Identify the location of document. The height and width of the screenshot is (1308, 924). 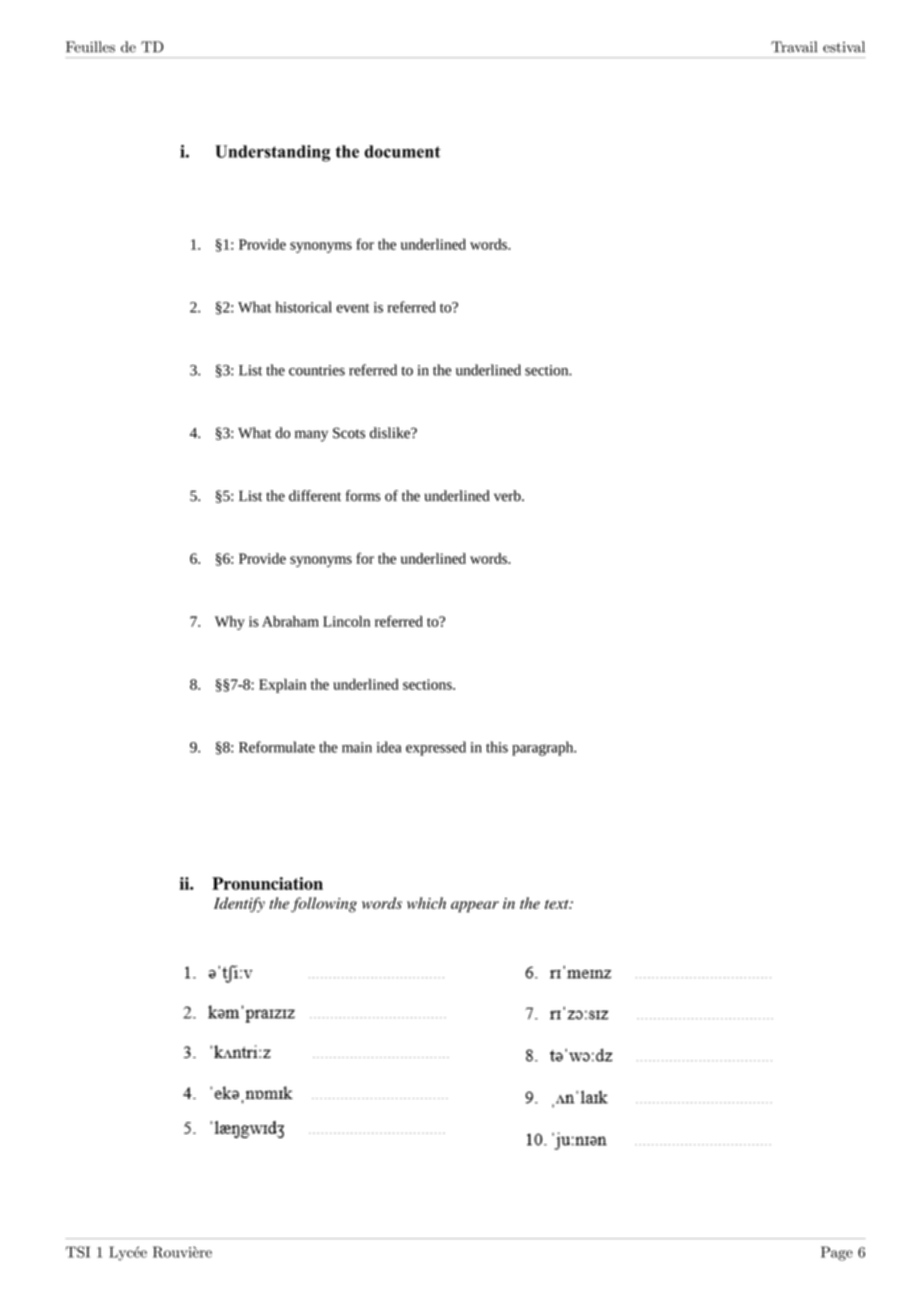
(402, 151).
